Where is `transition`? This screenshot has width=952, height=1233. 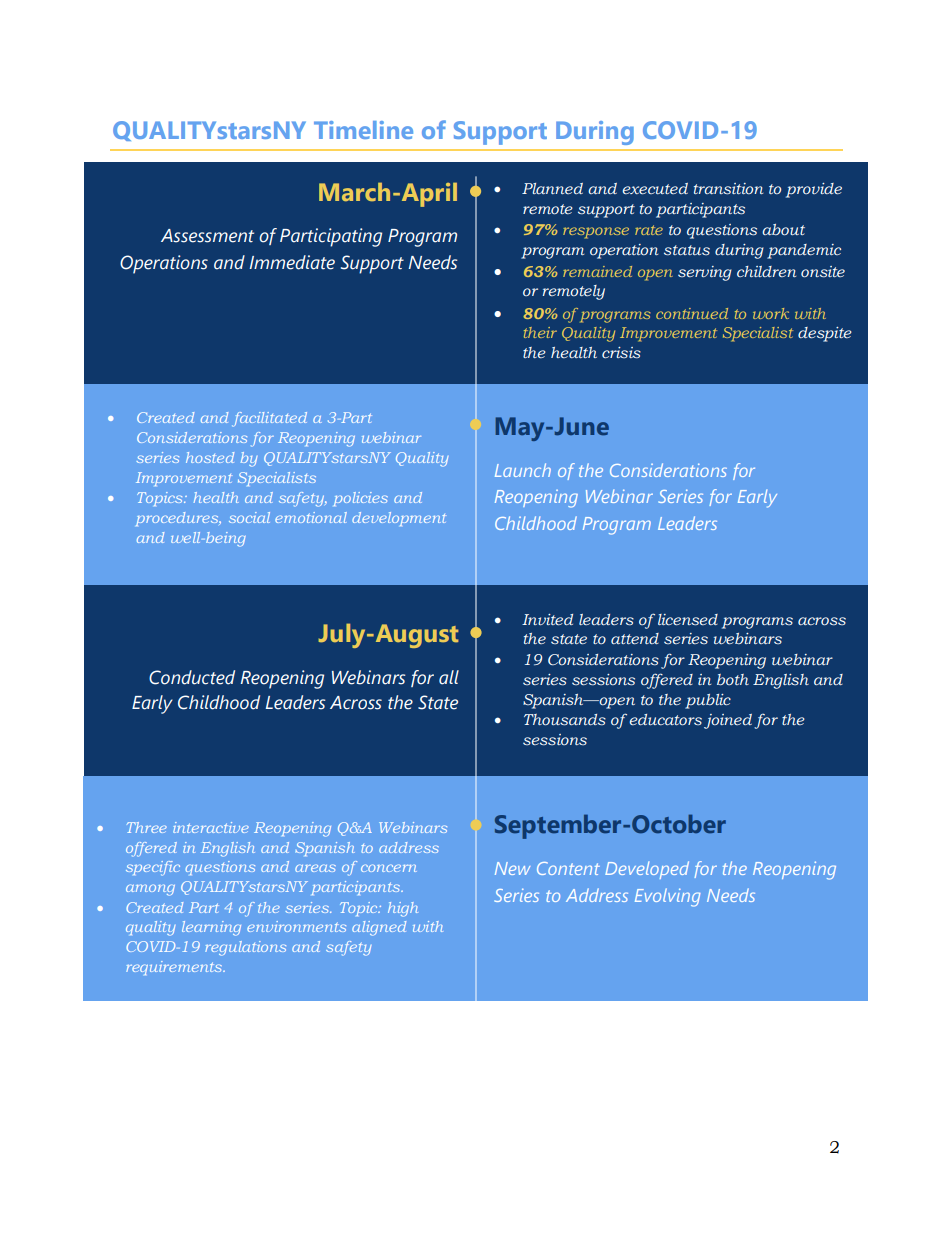
transition is located at coordinates (728, 189).
